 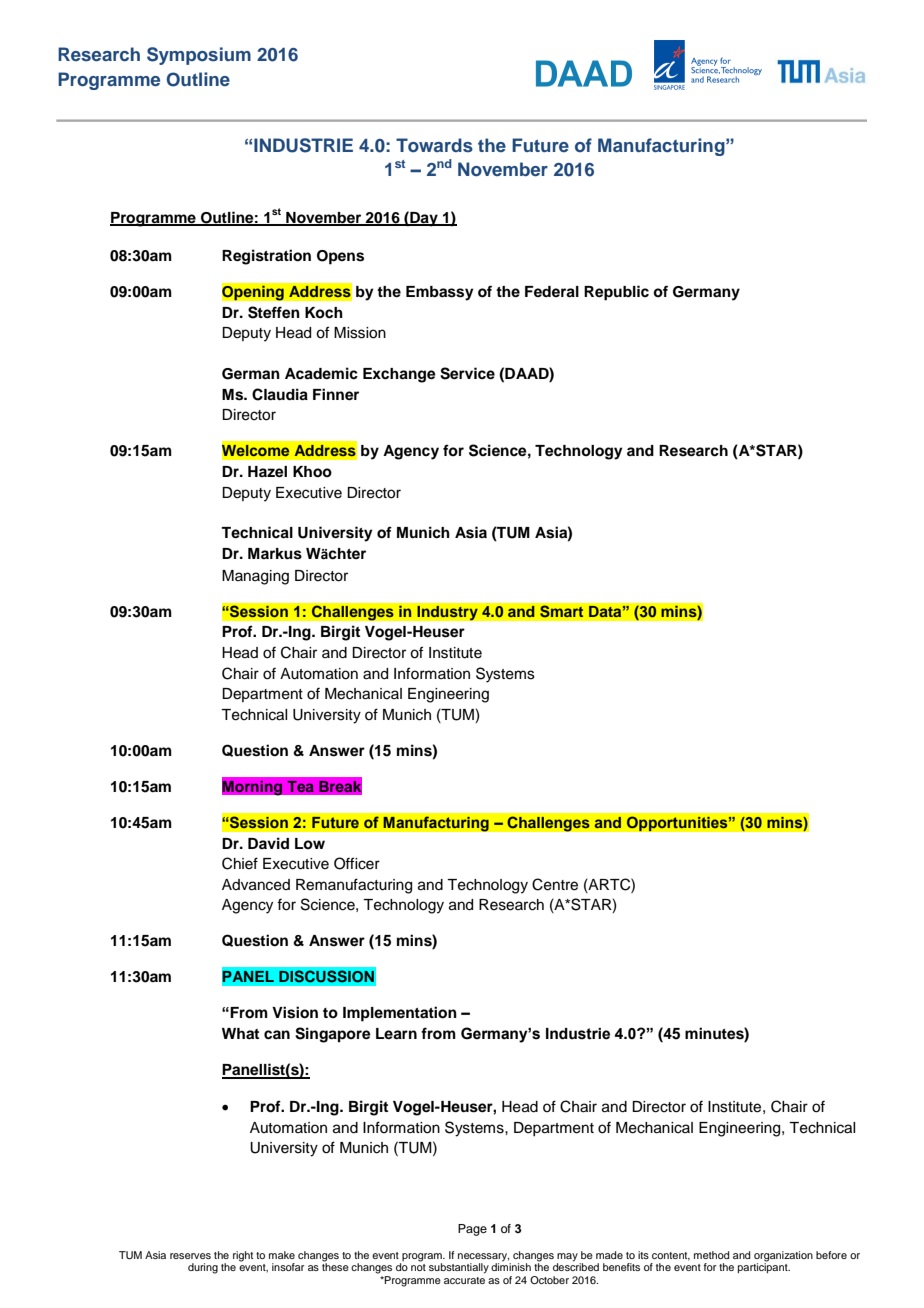 I want to click on Federal, so click(x=552, y=292).
